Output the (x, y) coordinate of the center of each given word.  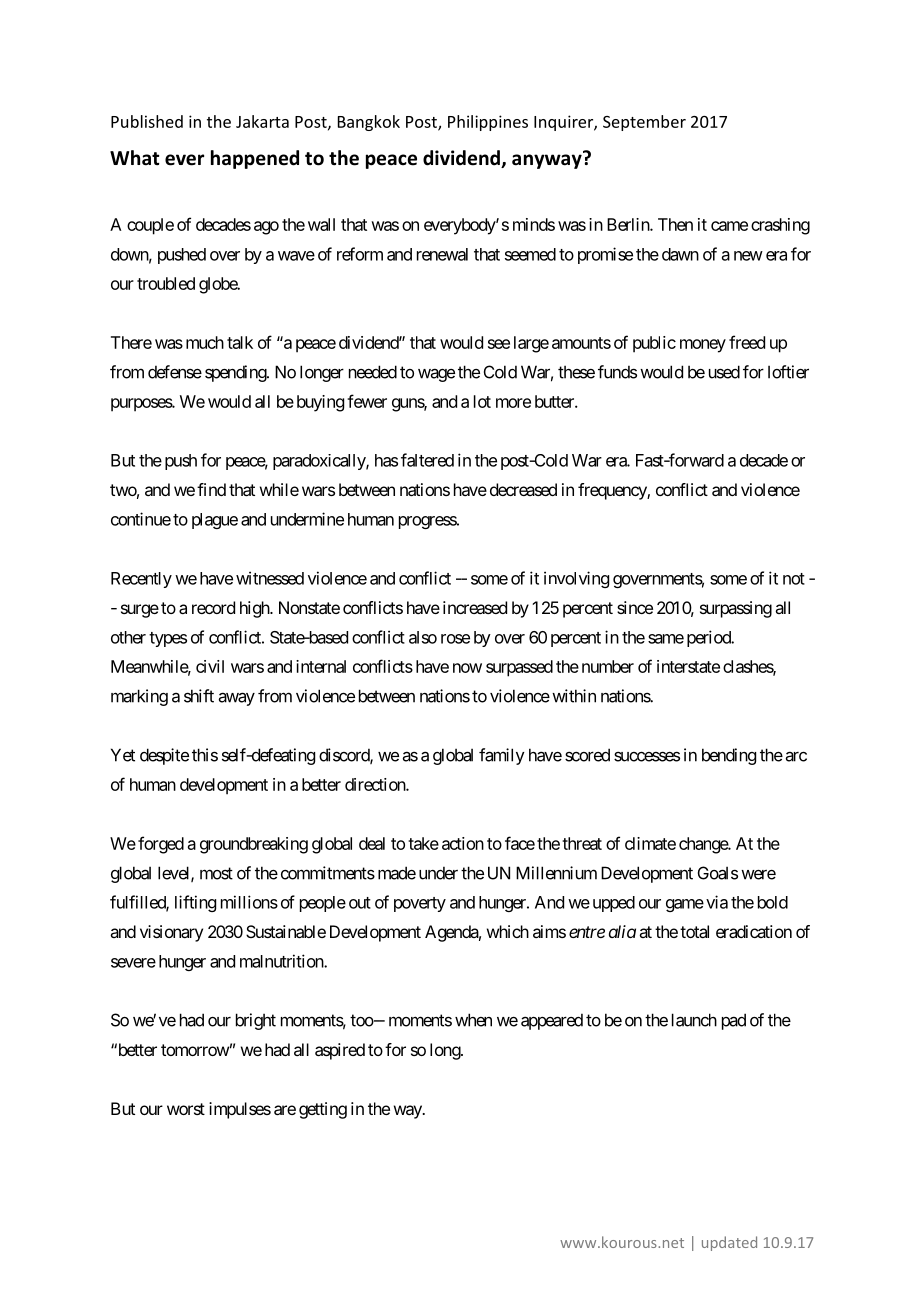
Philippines (488, 123)
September (644, 123)
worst (186, 1109)
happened (255, 159)
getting (323, 1110)
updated (729, 1243)
